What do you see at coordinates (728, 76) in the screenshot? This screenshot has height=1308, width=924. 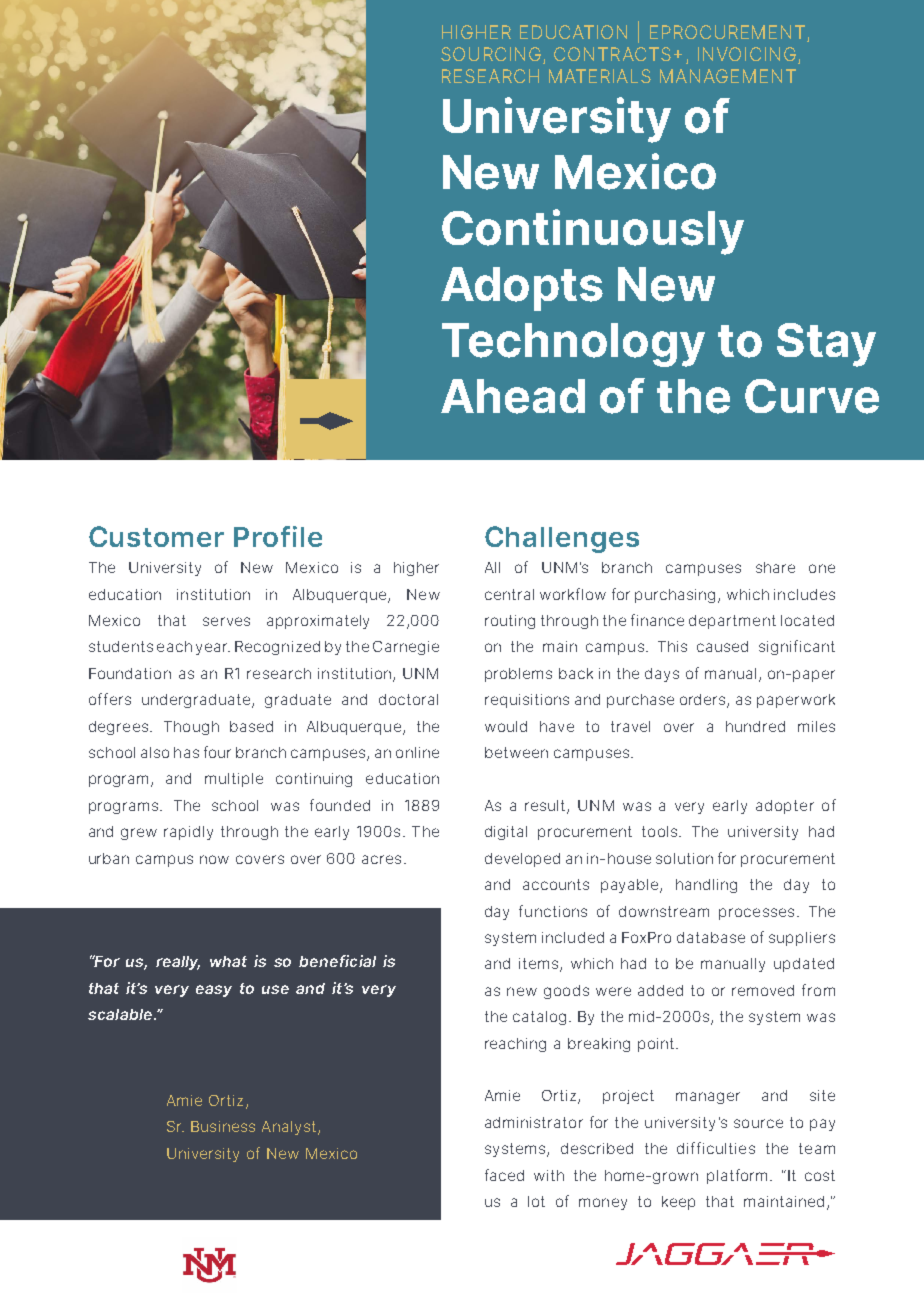 I see `MANAGEMENT` at bounding box center [728, 76].
